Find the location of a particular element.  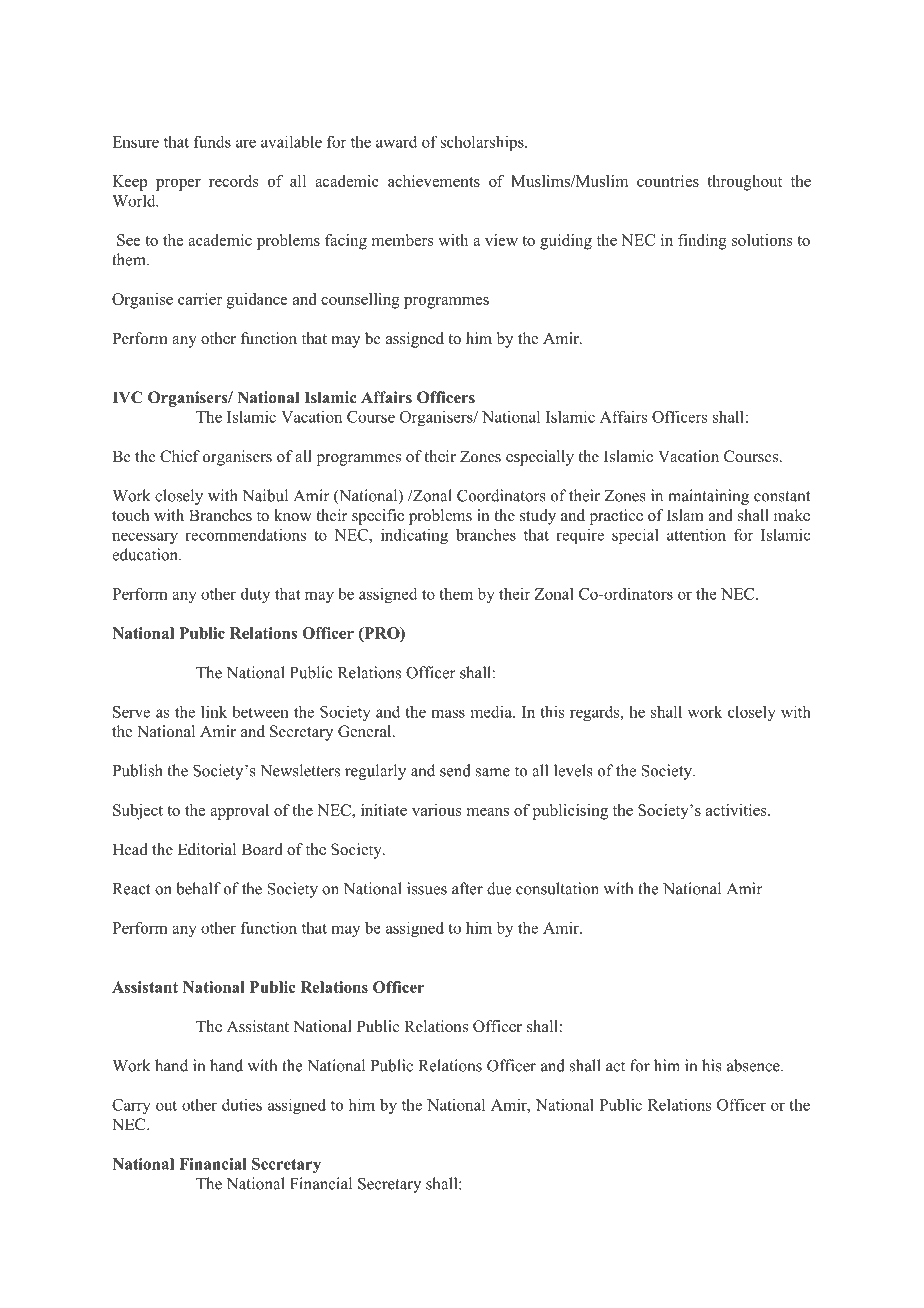

throughout is located at coordinates (744, 183).
